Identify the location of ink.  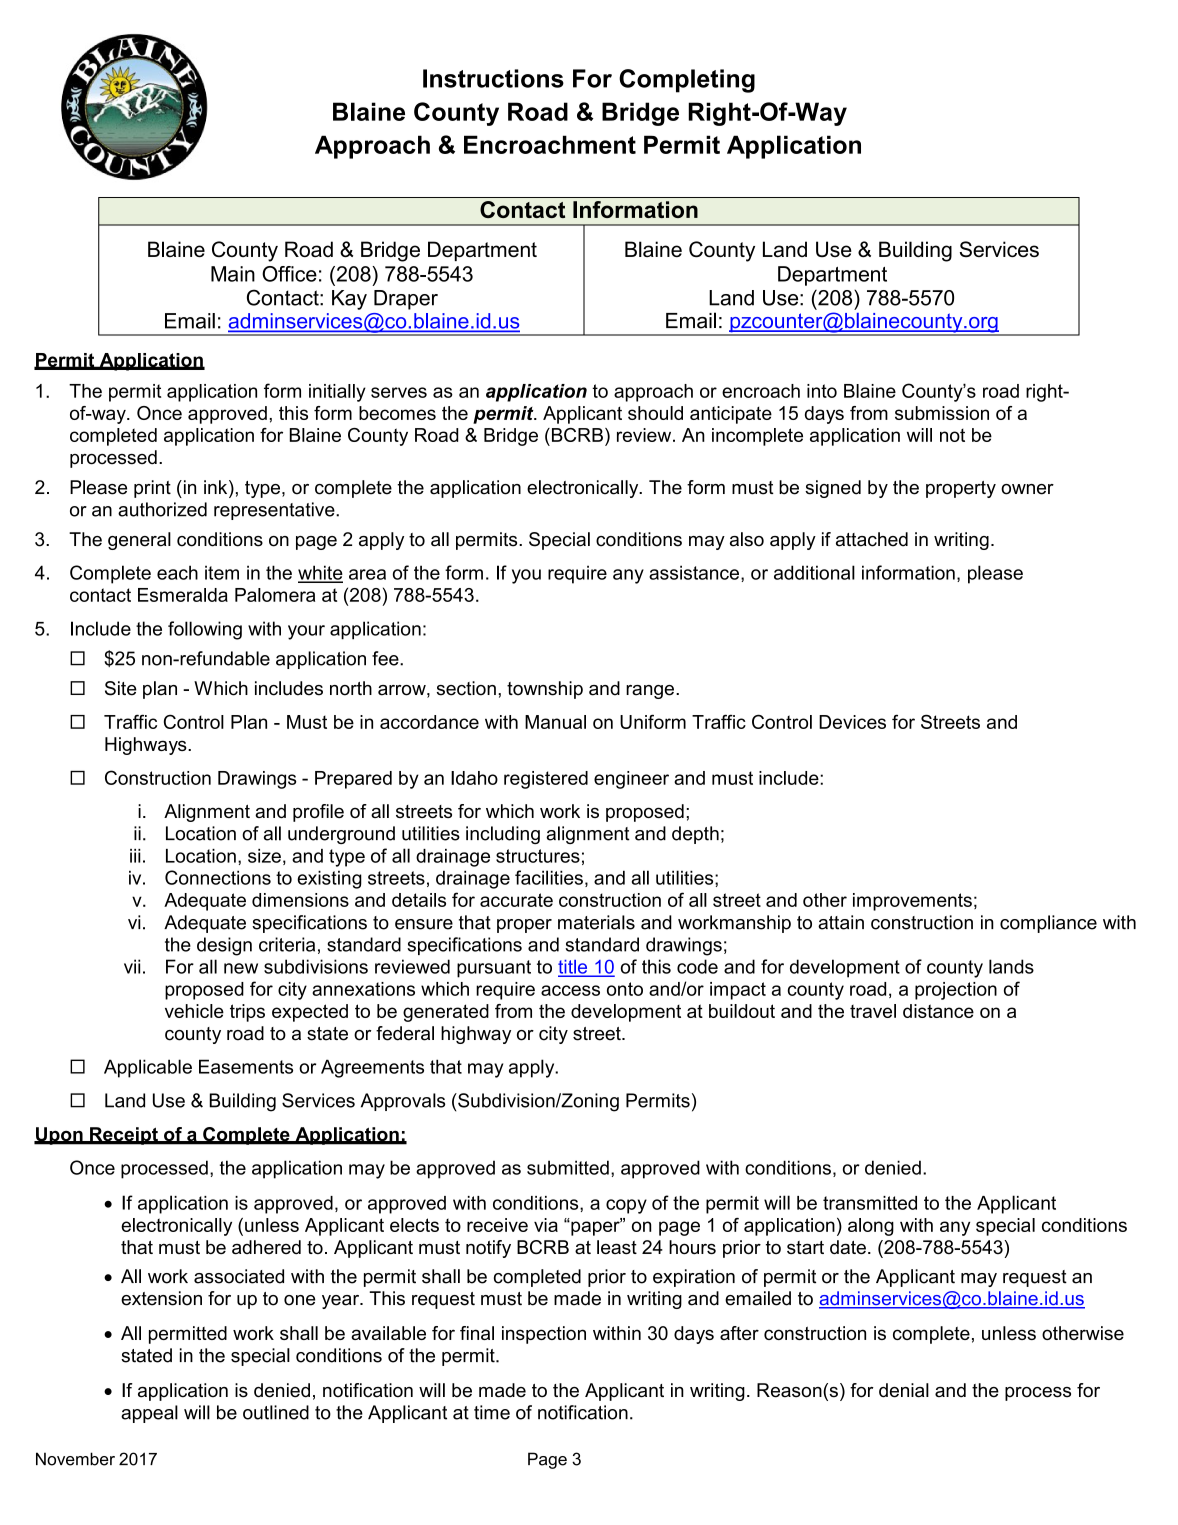
(217, 487).
